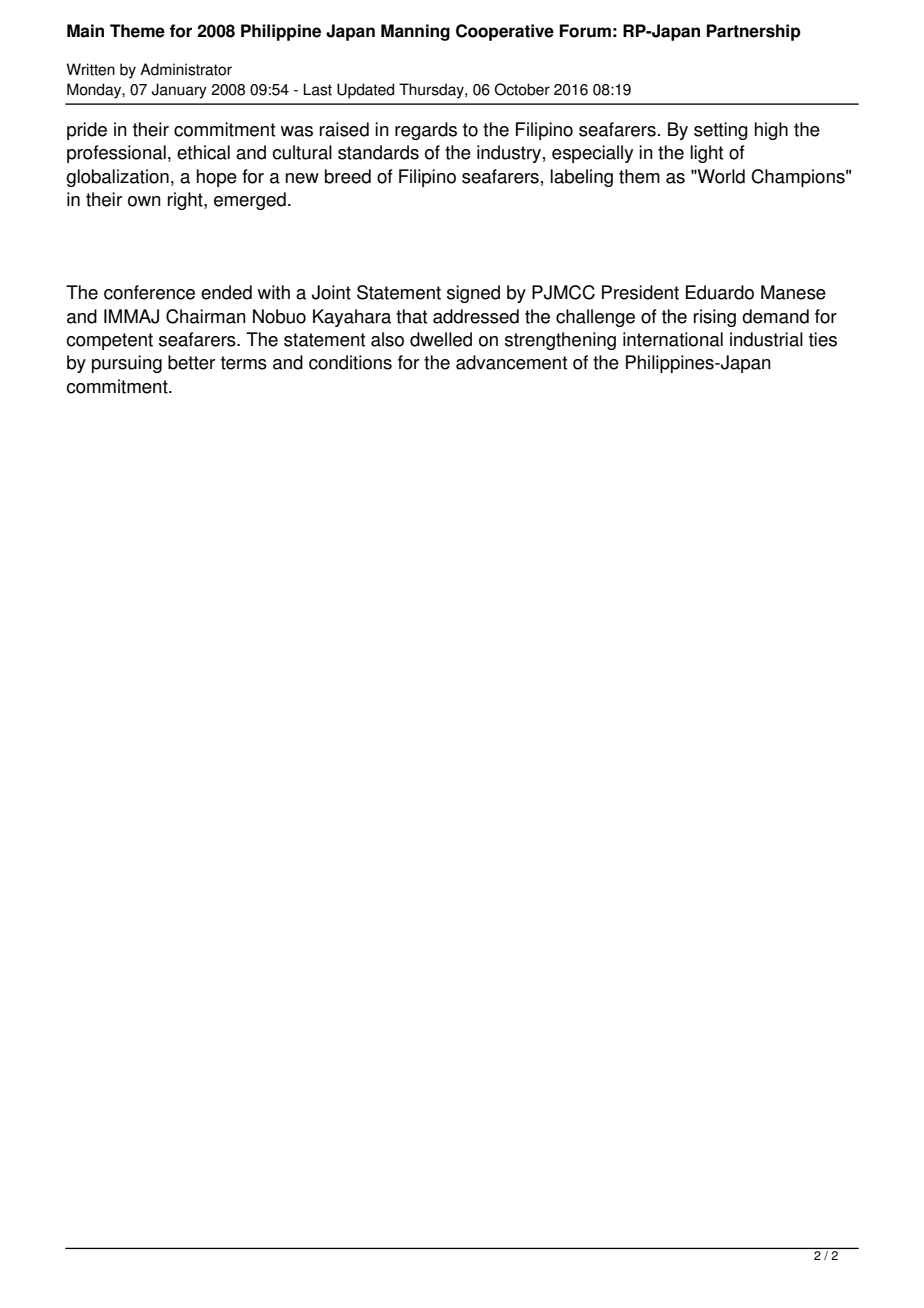  I want to click on better, so click(191, 362).
